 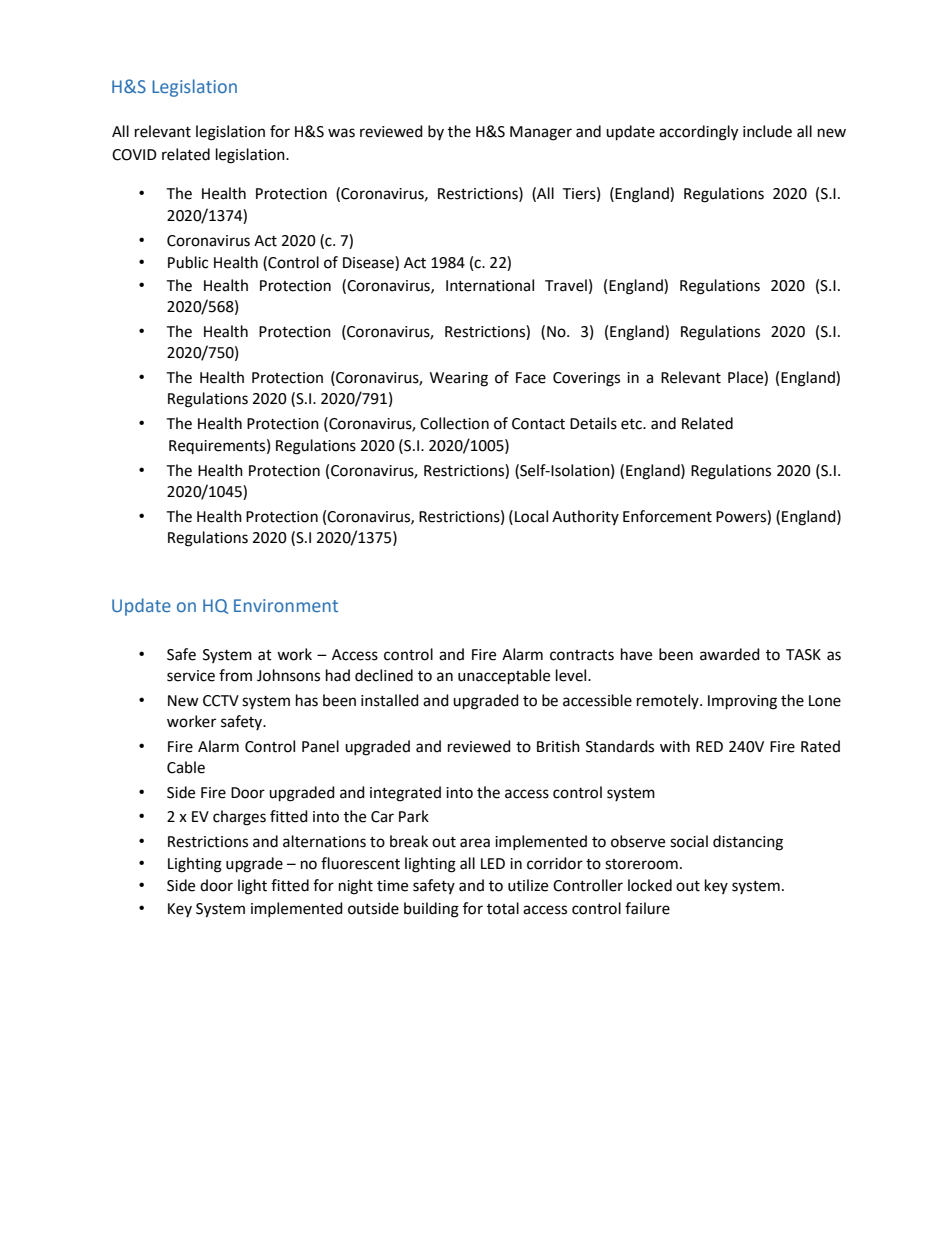 What do you see at coordinates (767, 131) in the page?
I see `include` at bounding box center [767, 131].
